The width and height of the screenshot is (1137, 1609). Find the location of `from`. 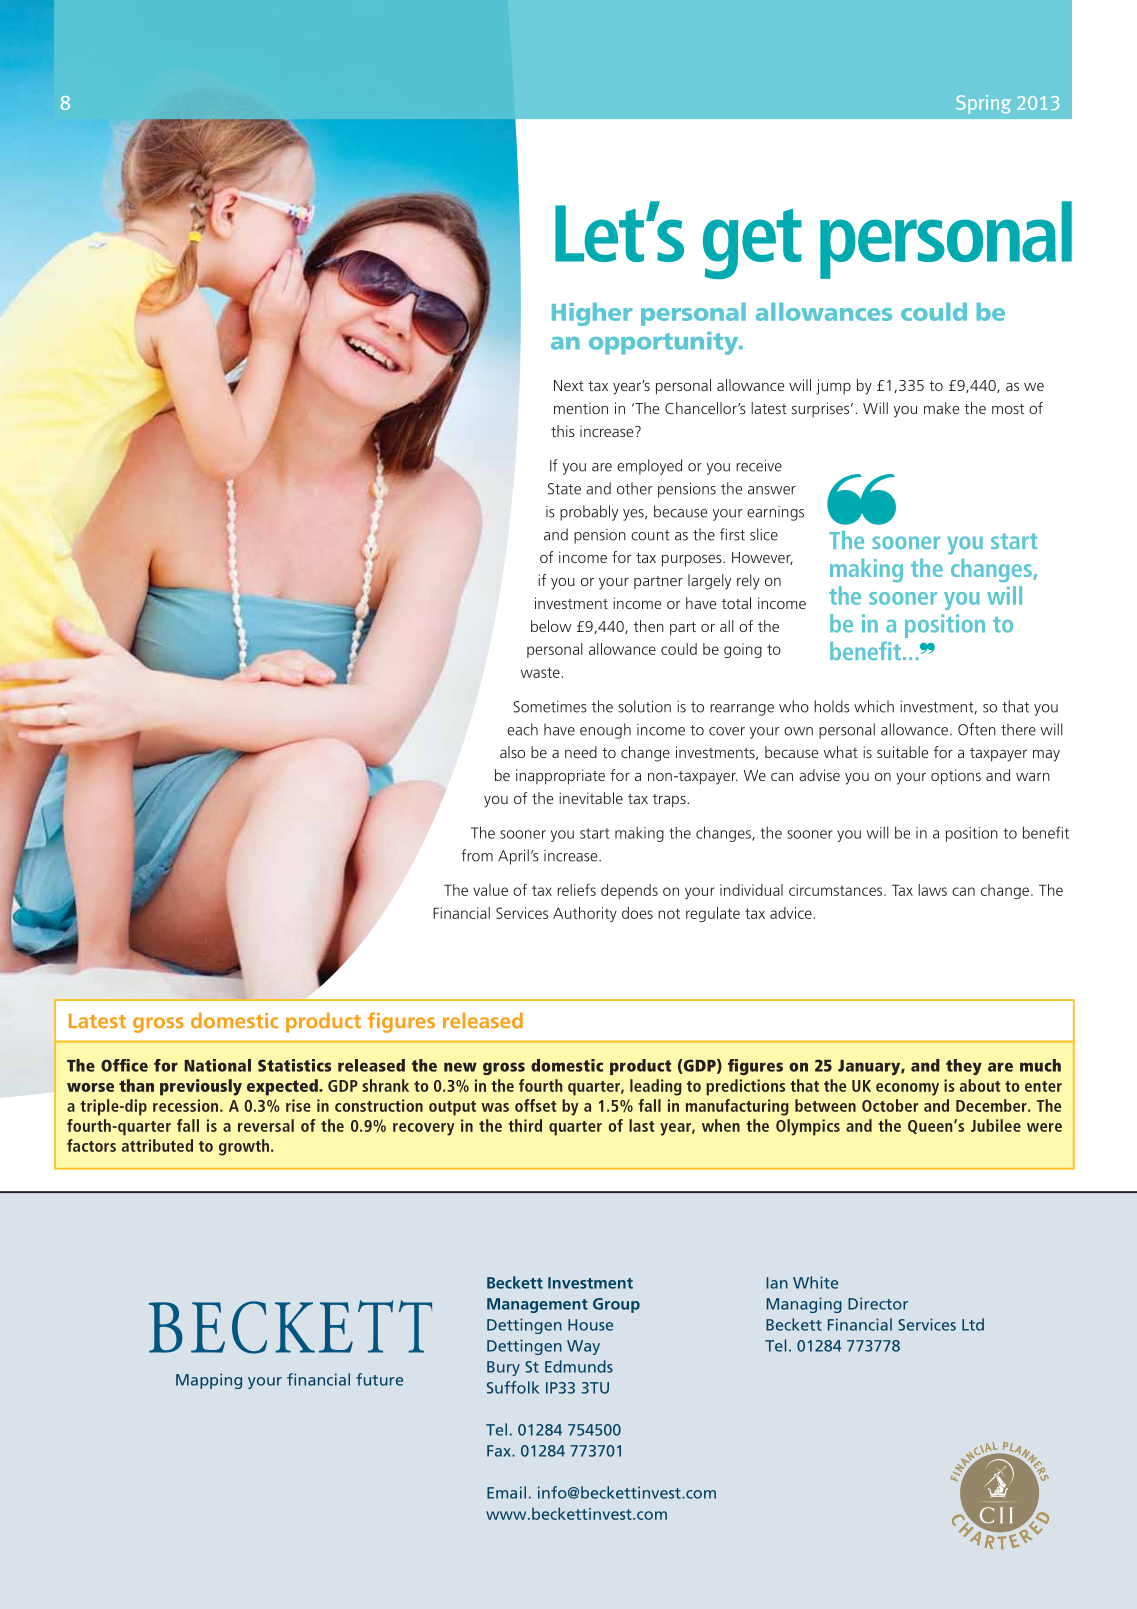

from is located at coordinates (477, 855).
